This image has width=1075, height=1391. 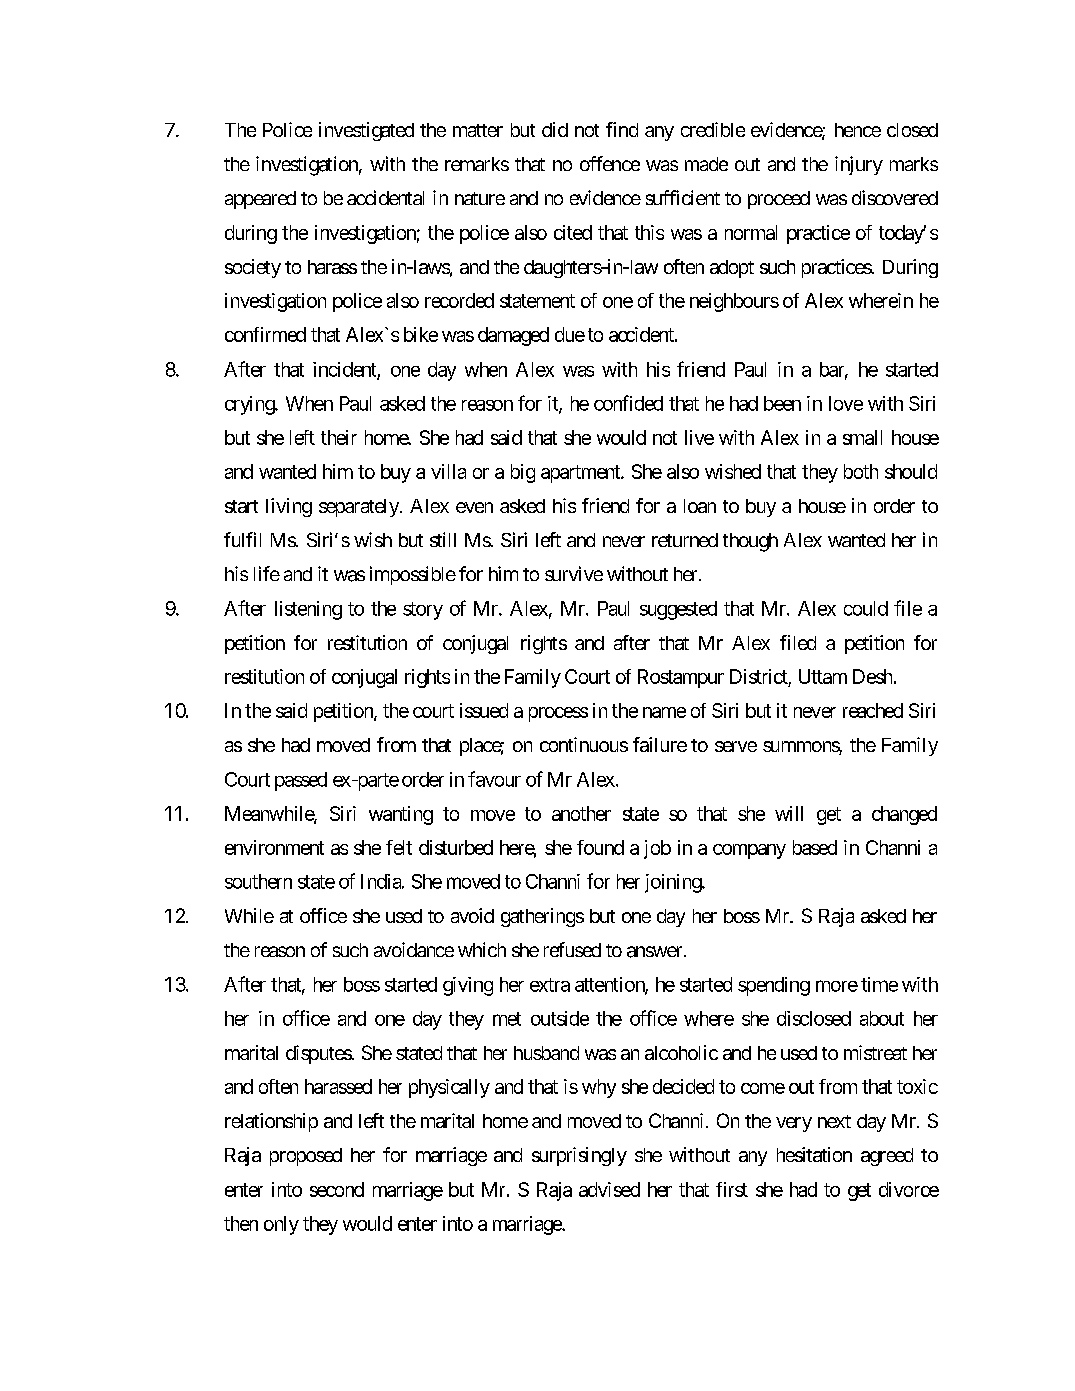 What do you see at coordinates (610, 163) in the image?
I see `offence` at bounding box center [610, 163].
